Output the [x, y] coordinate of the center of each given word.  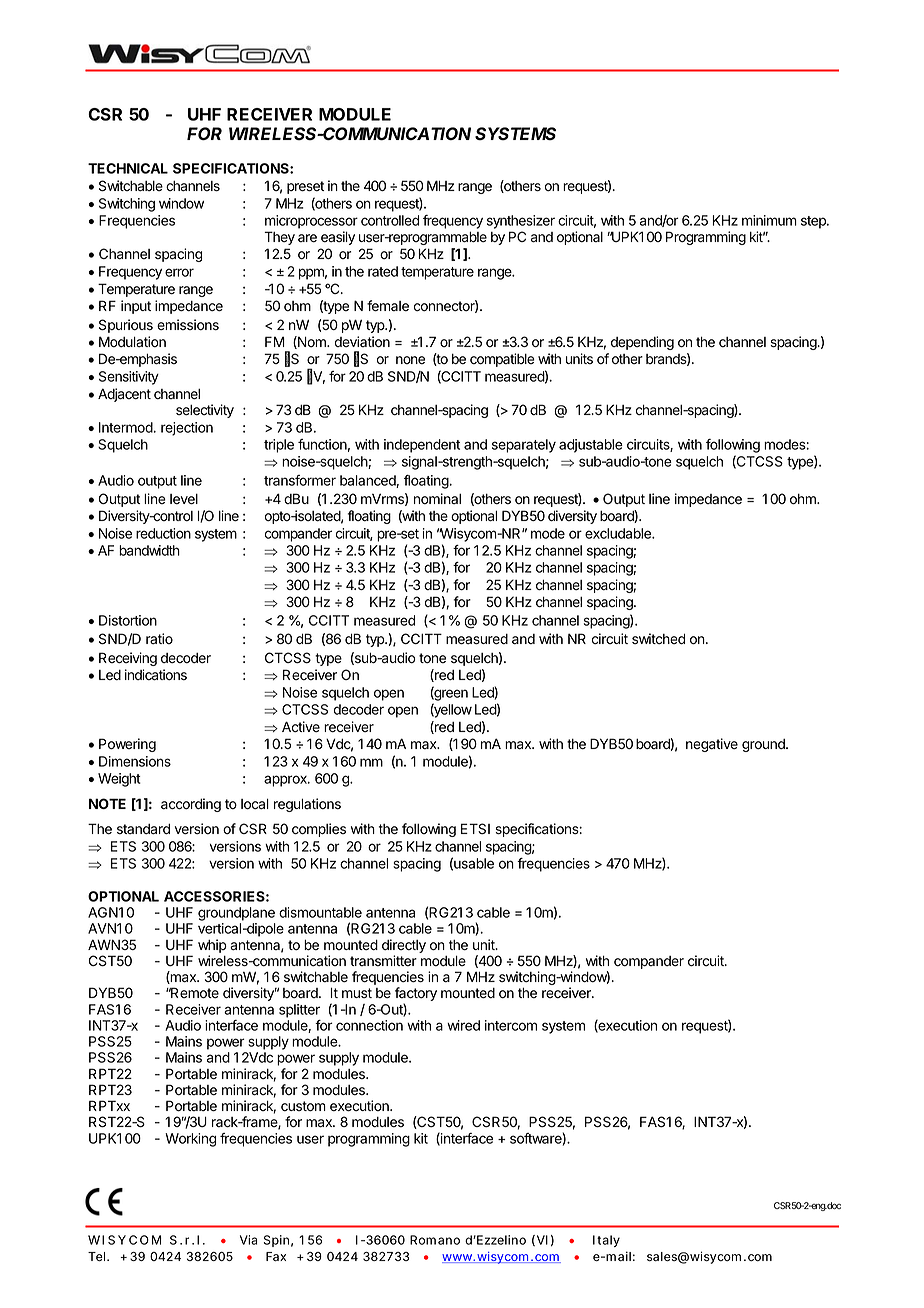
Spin [276, 1241]
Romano [435, 1240]
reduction [163, 533]
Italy [606, 1241]
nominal [437, 499]
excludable [619, 533]
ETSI [475, 829]
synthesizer [521, 222]
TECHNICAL [128, 168]
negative [712, 745]
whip [212, 946]
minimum [769, 220]
